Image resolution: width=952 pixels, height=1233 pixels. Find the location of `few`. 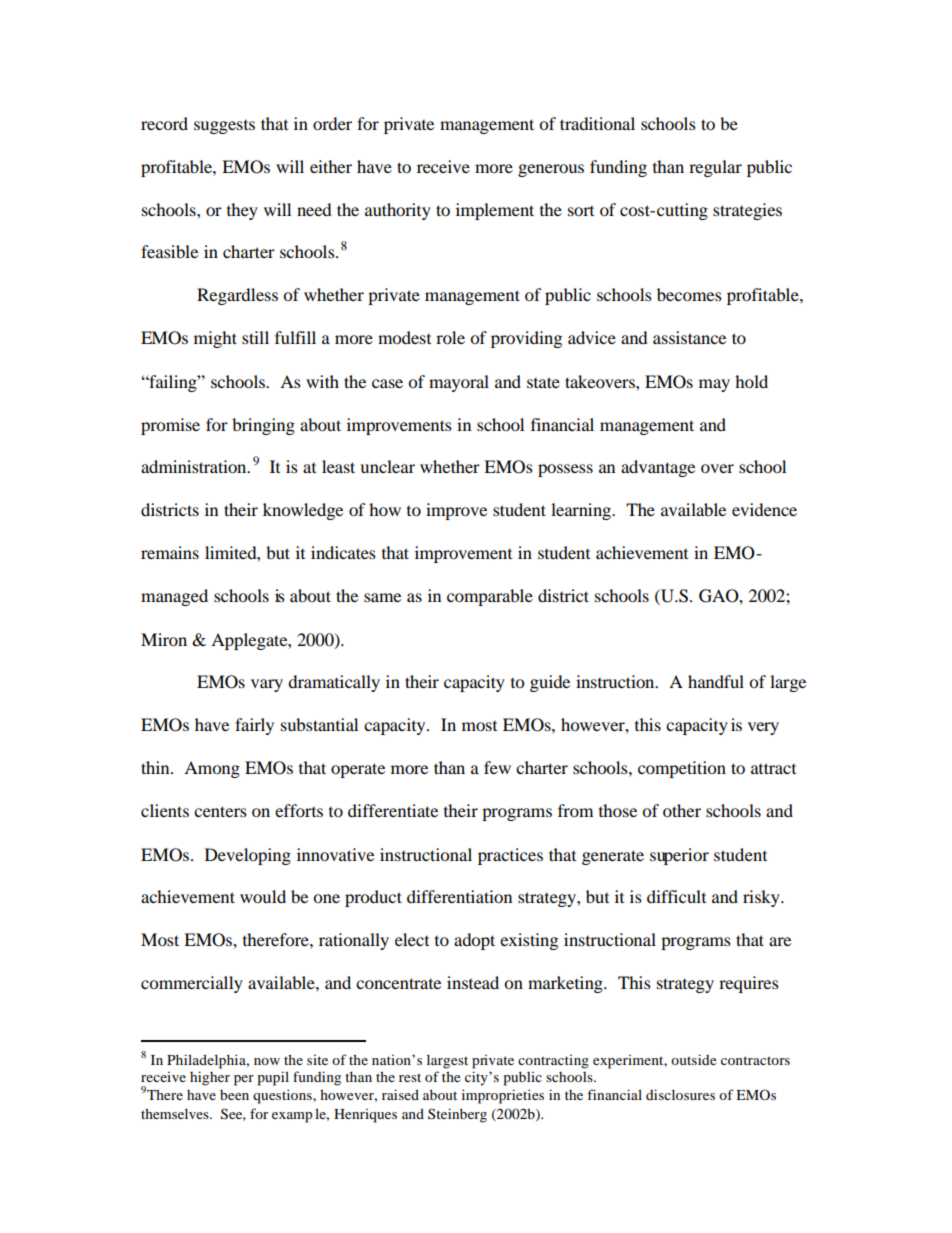

few is located at coordinates (497, 767).
